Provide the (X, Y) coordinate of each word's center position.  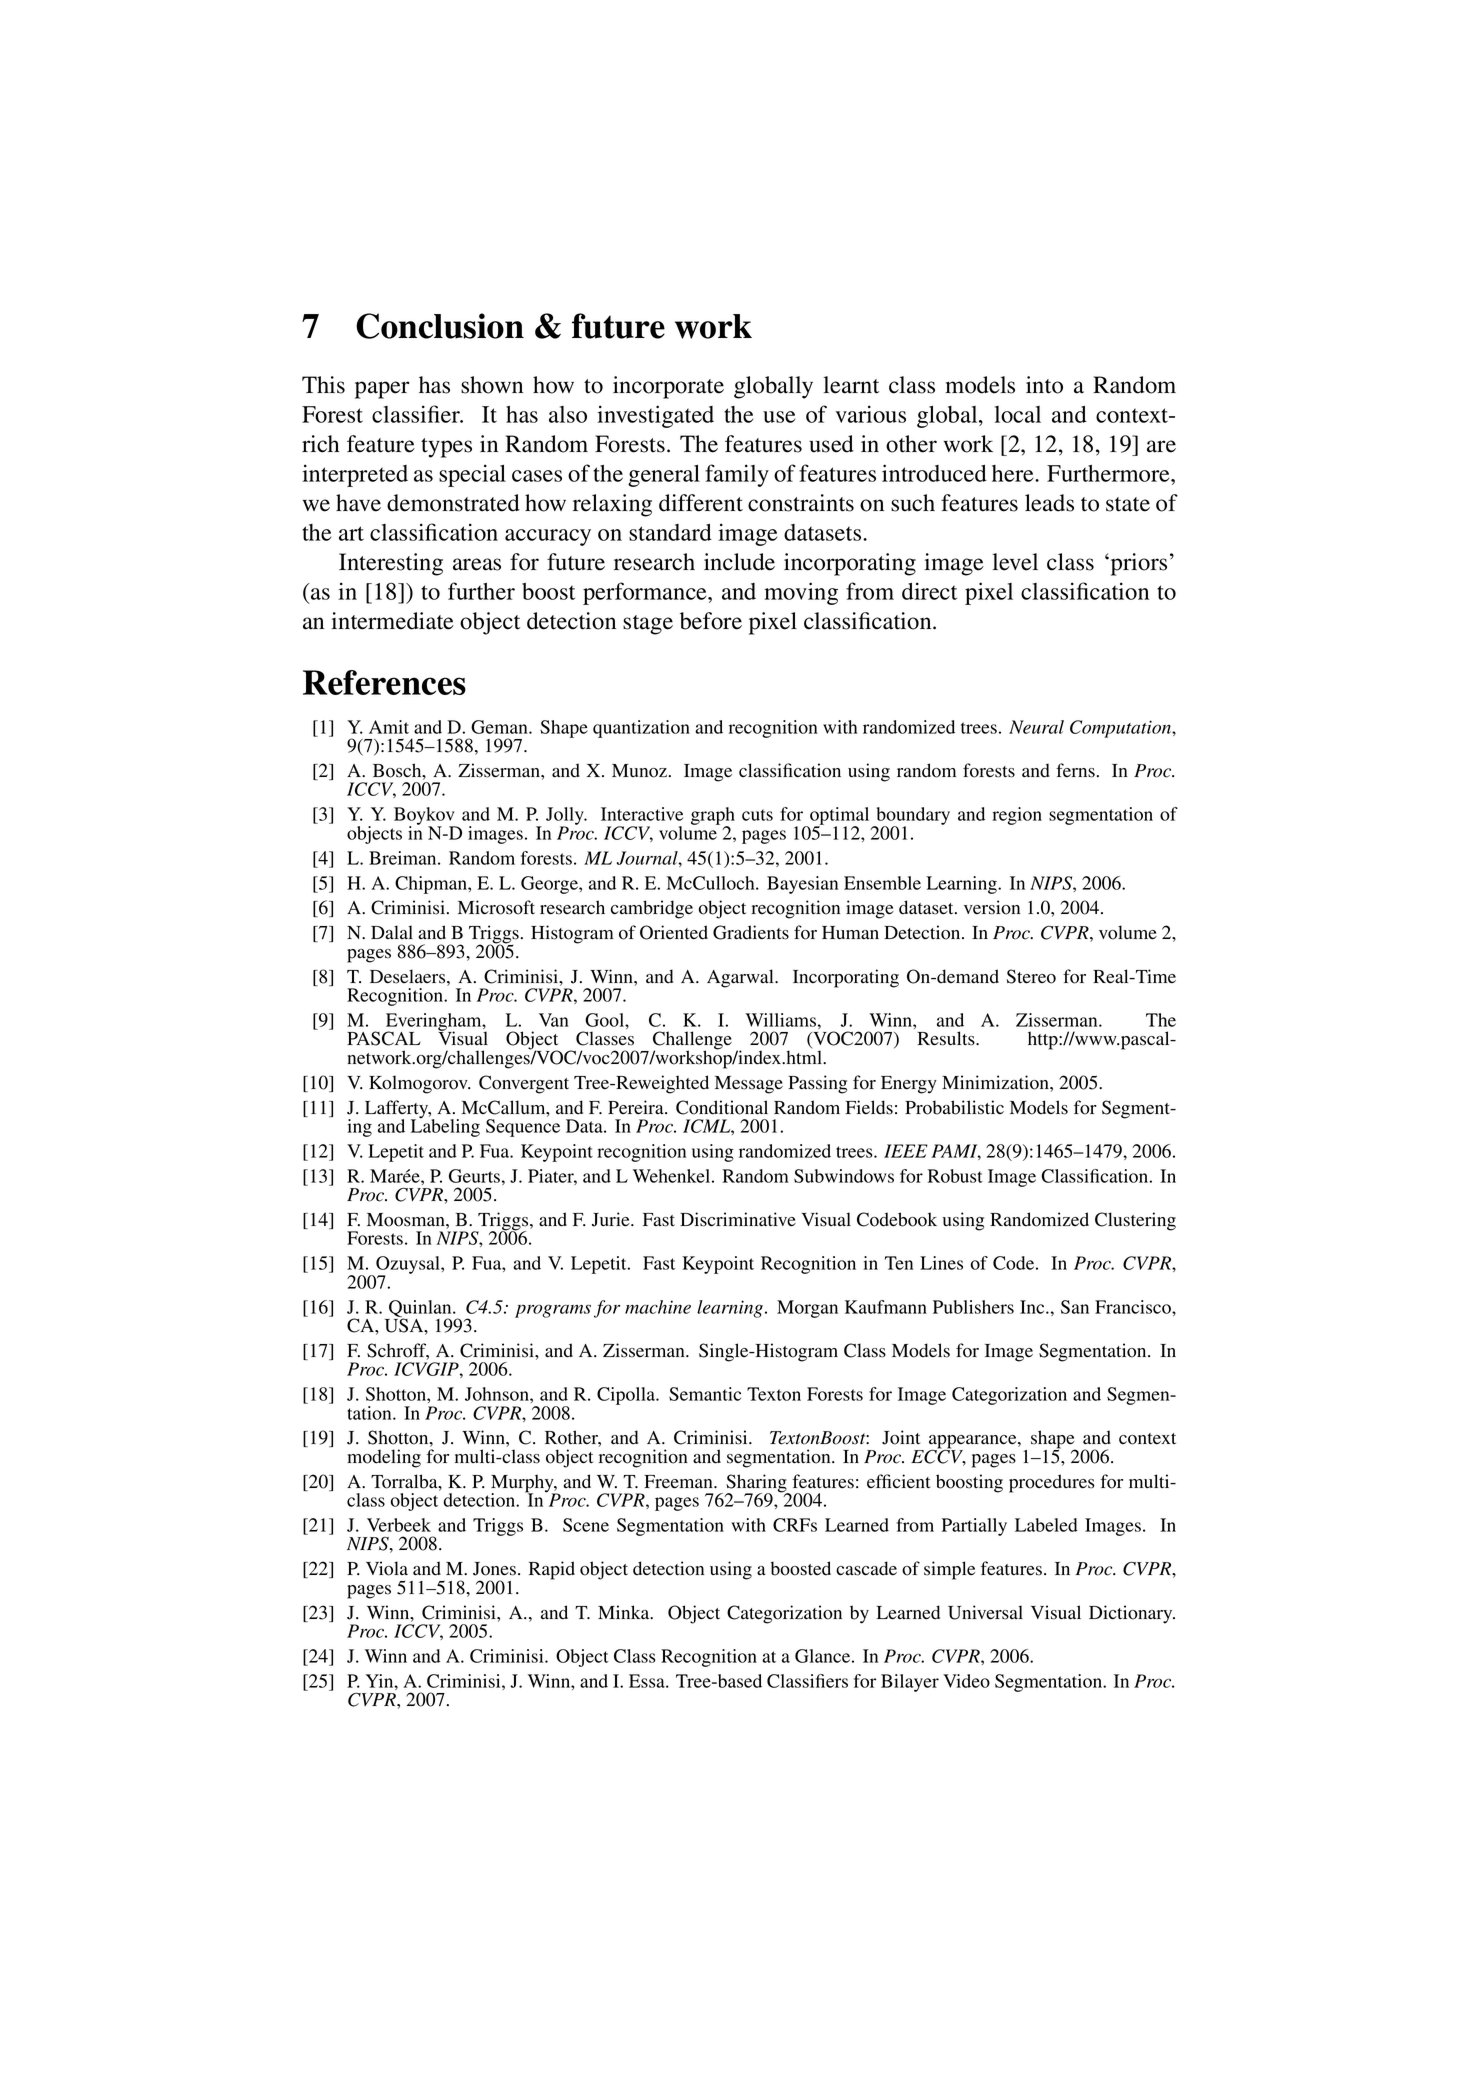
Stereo (1031, 976)
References (384, 682)
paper (382, 390)
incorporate (668, 387)
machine (658, 1307)
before (711, 621)
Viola (387, 1568)
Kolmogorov (419, 1084)
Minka (625, 1612)
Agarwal (741, 978)
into (1044, 385)
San (1075, 1307)
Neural (1036, 727)
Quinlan (421, 1309)
